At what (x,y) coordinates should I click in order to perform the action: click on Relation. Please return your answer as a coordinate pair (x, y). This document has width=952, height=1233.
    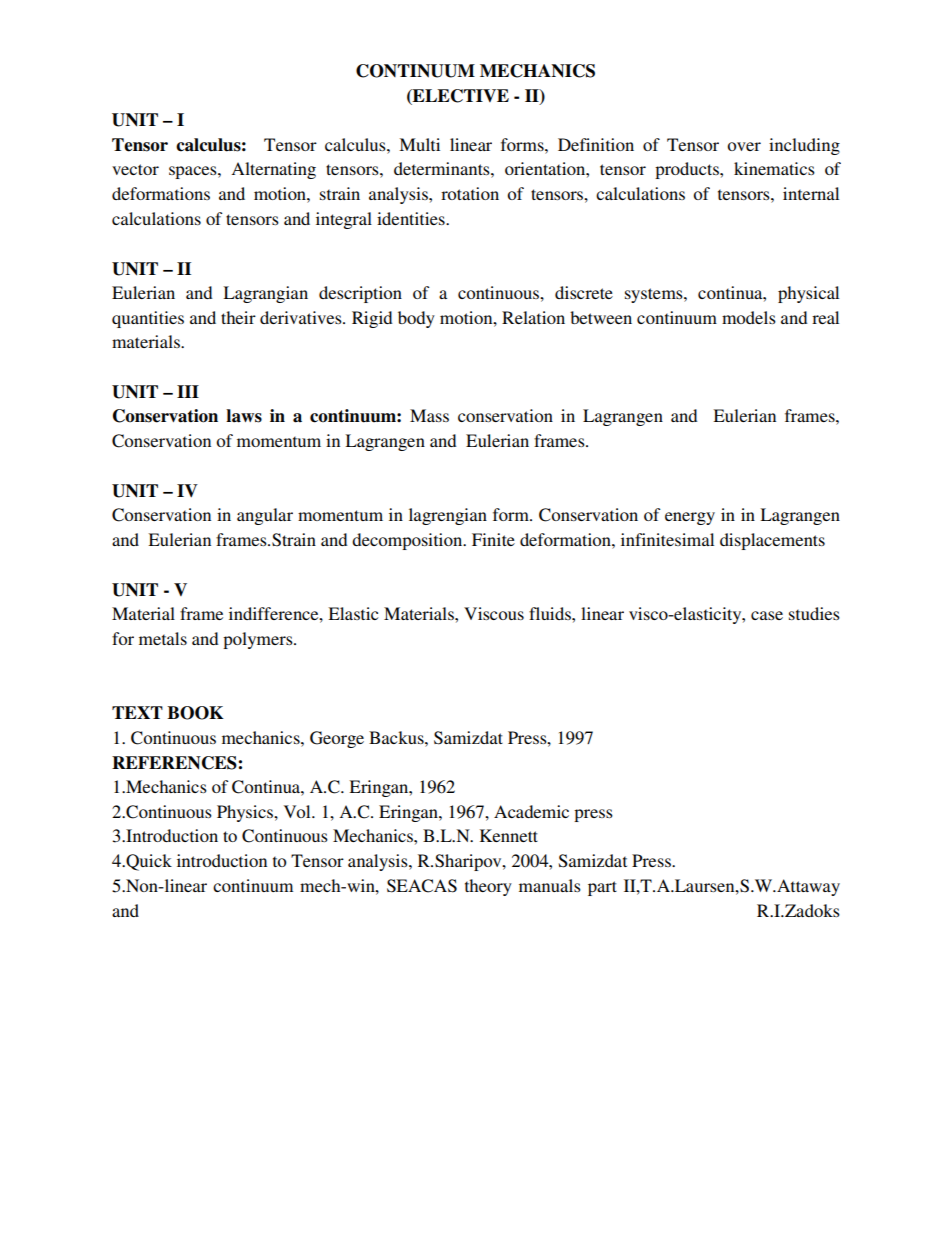
    Looking at the image, I should click on (533, 317).
